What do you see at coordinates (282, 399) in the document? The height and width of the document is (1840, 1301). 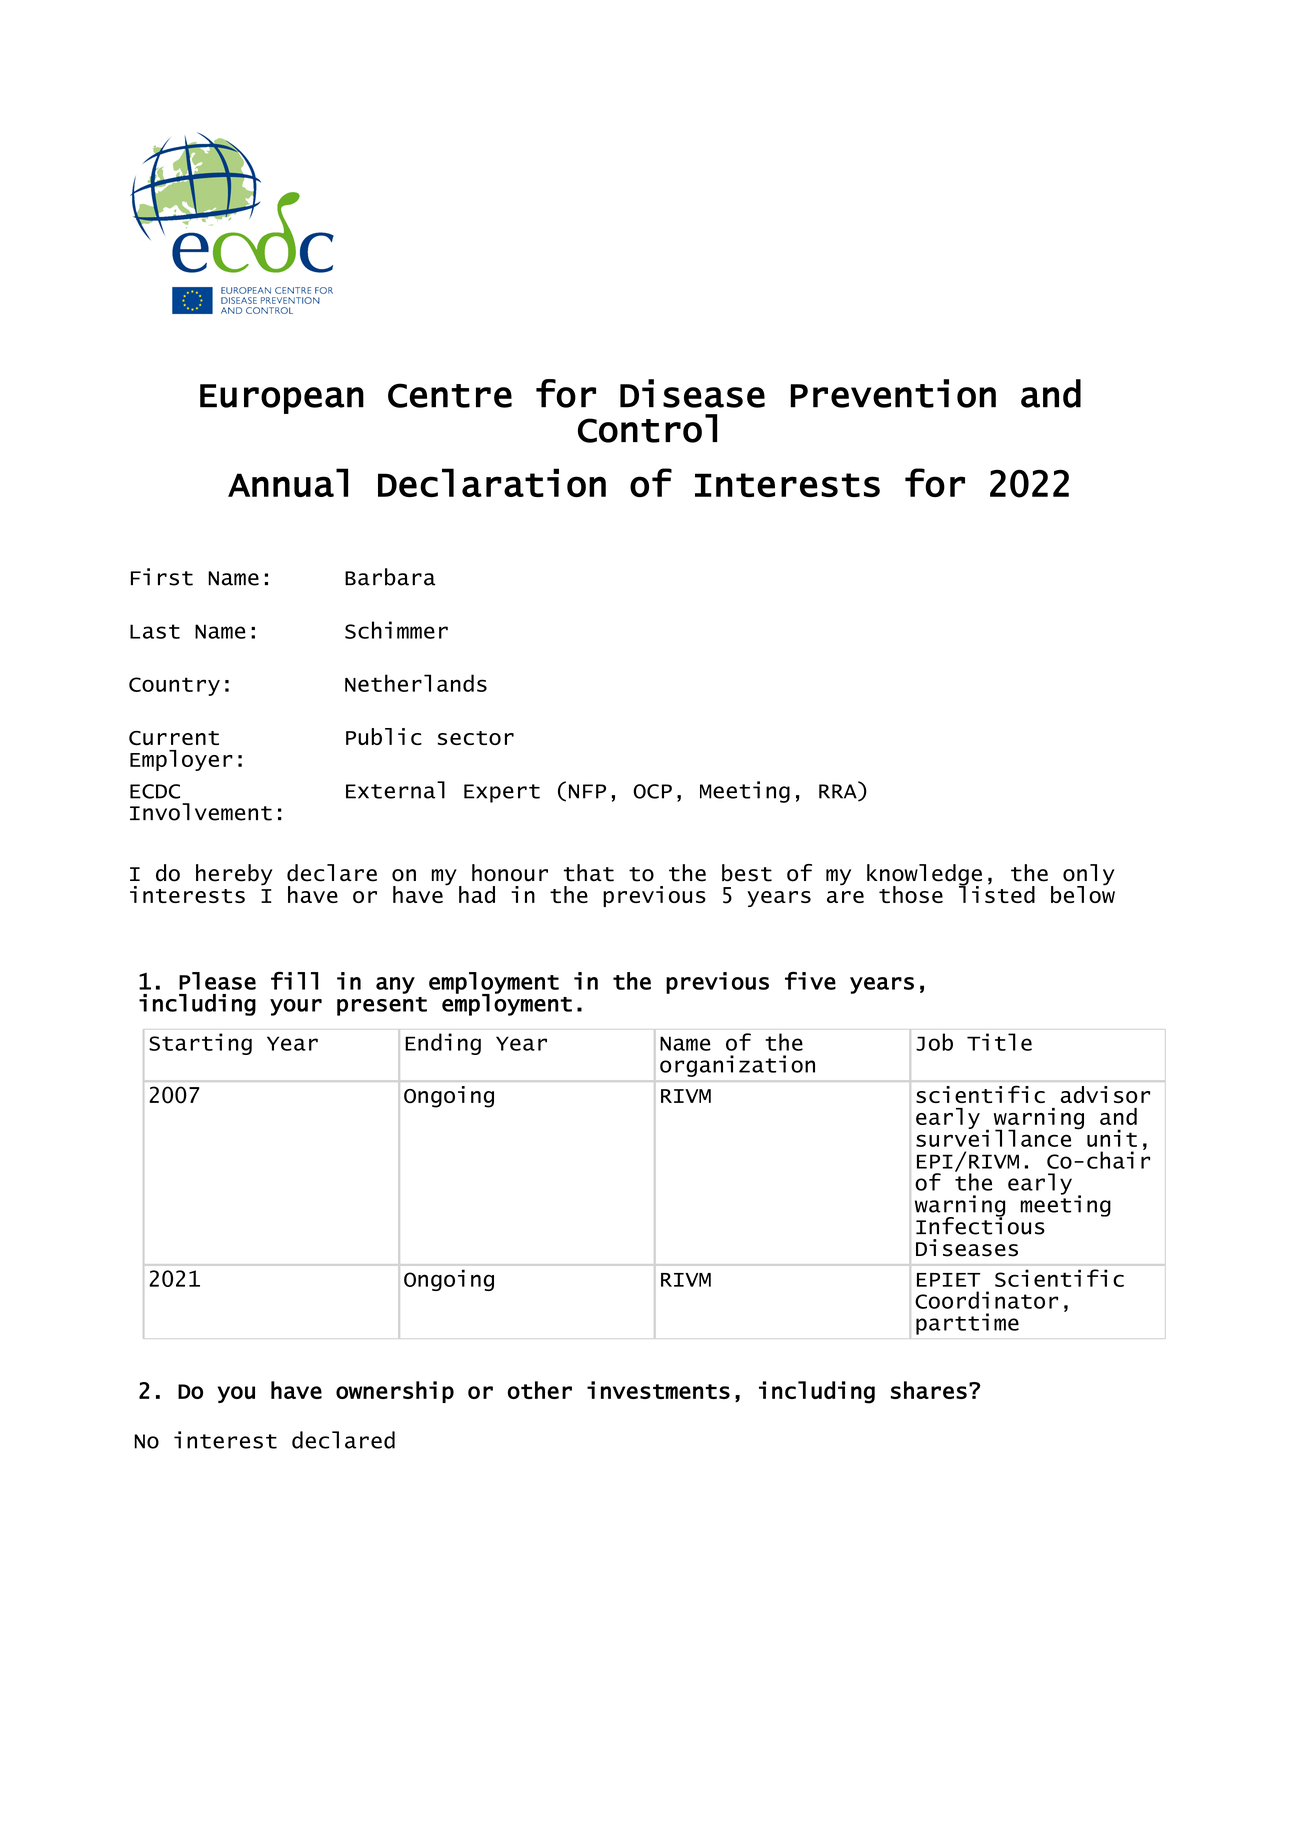 I see `European` at bounding box center [282, 399].
